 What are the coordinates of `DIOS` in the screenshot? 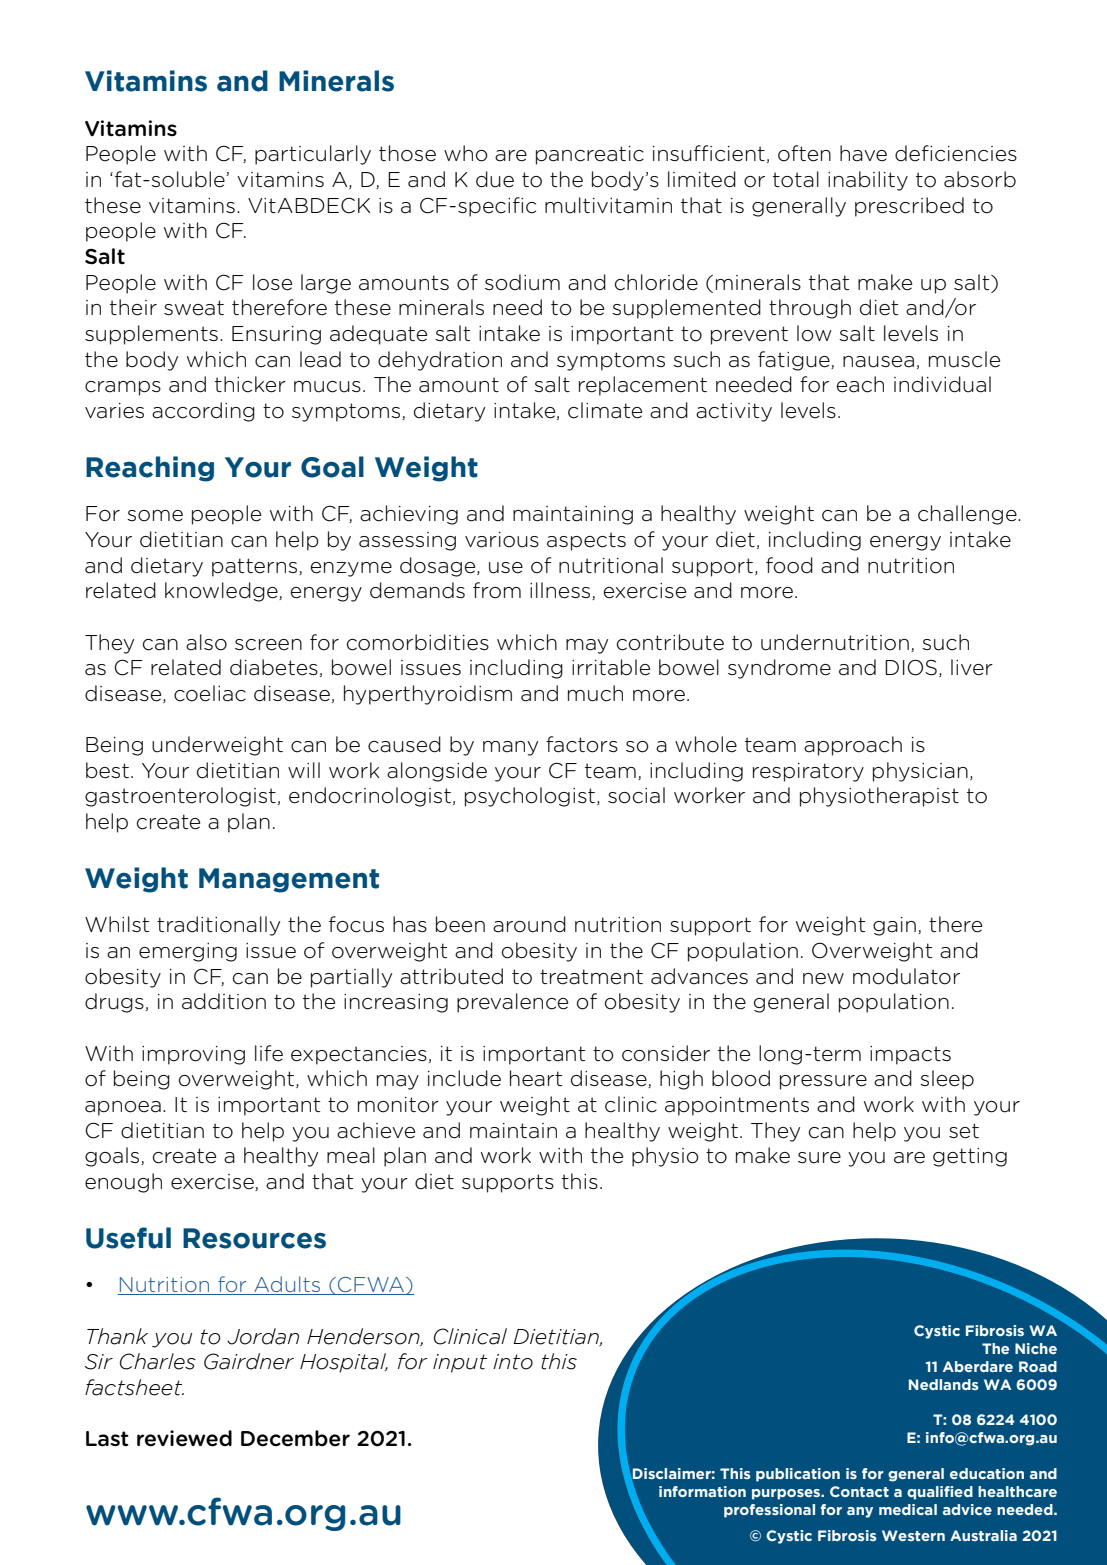 It's located at (911, 667).
